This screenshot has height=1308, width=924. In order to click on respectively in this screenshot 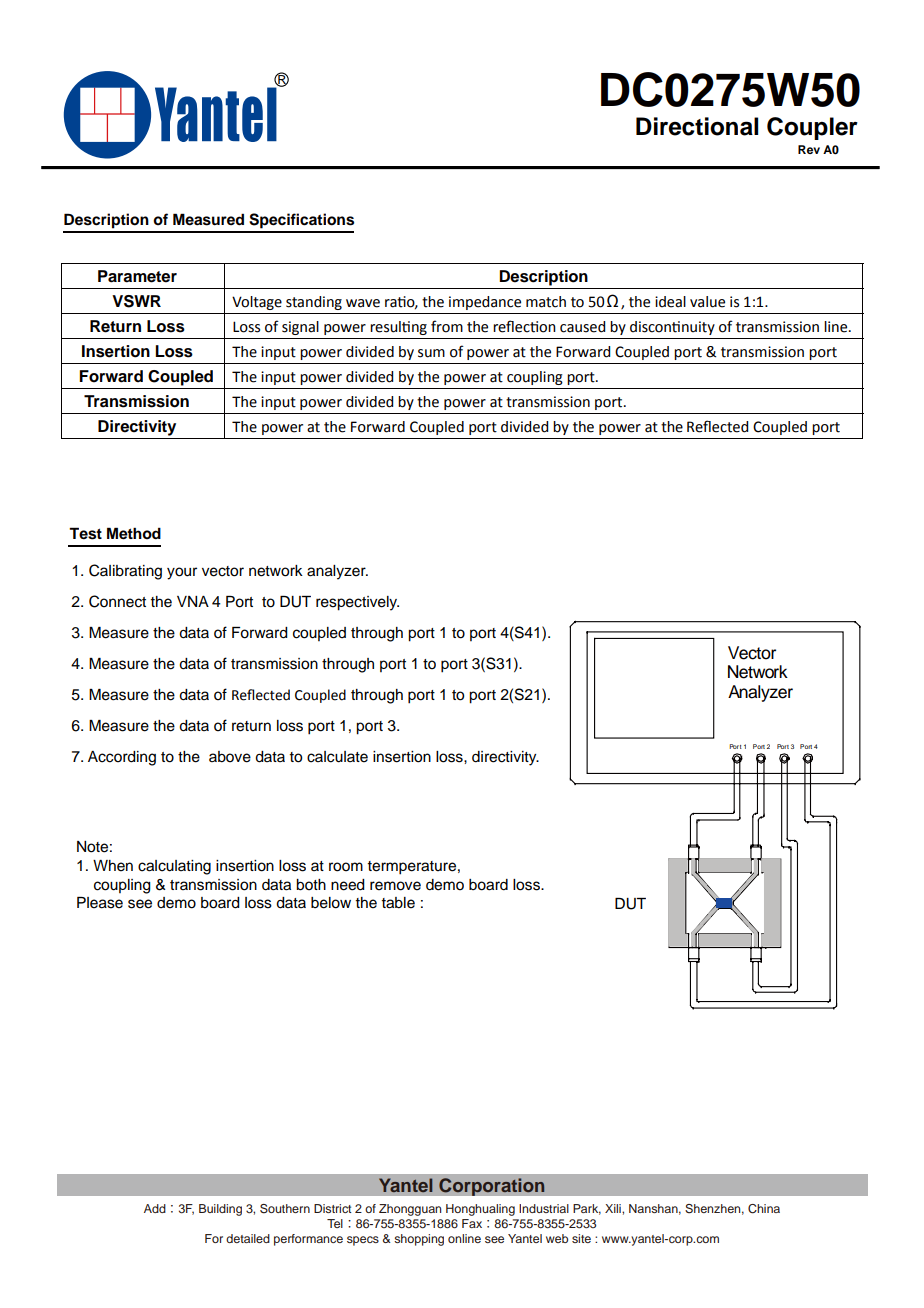, I will do `click(357, 603)`.
